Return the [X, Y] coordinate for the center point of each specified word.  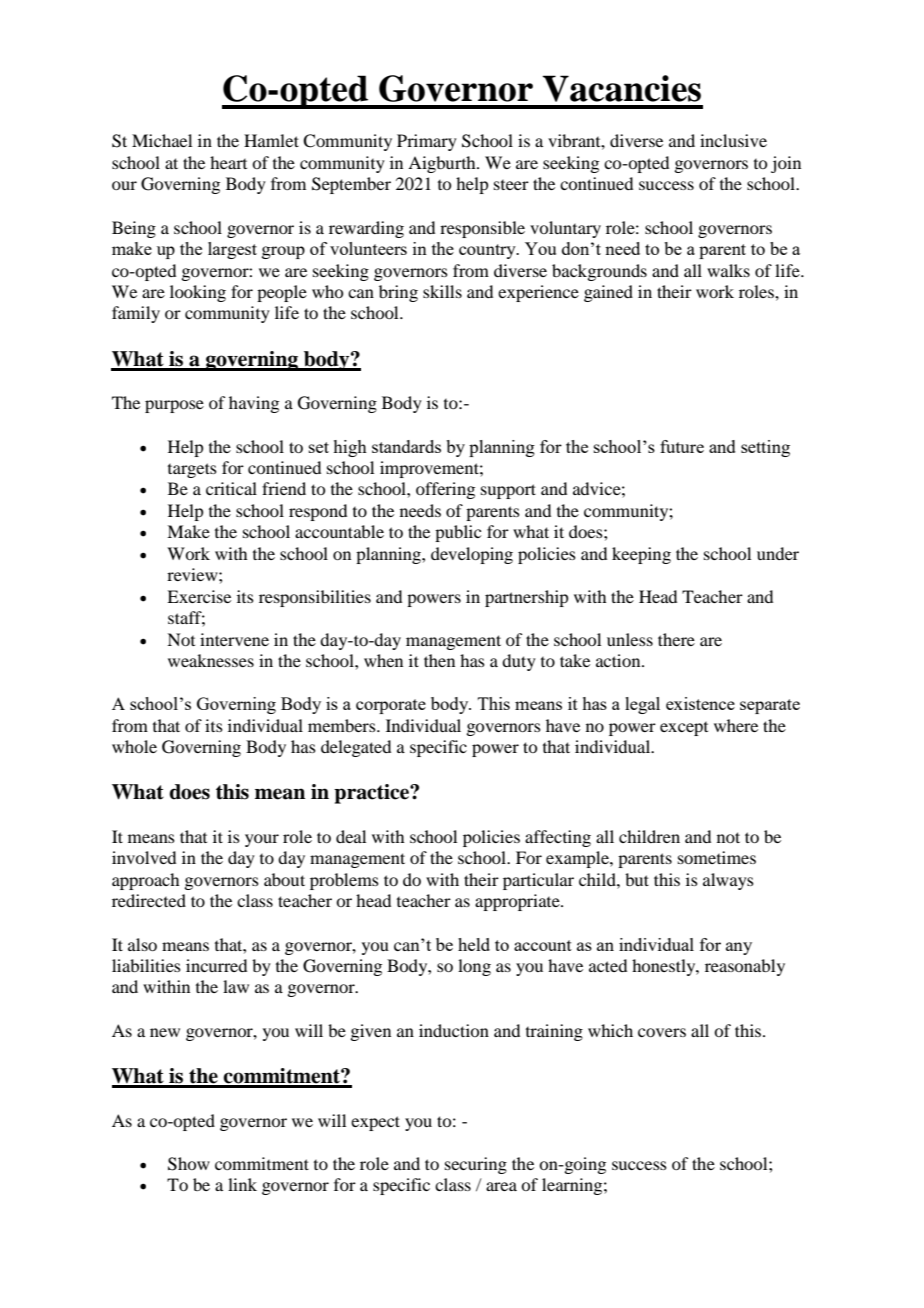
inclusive [733, 140]
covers [662, 1032]
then [439, 660]
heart [228, 162]
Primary [427, 142]
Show [189, 1164]
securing [476, 1165]
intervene [234, 639]
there [676, 639]
